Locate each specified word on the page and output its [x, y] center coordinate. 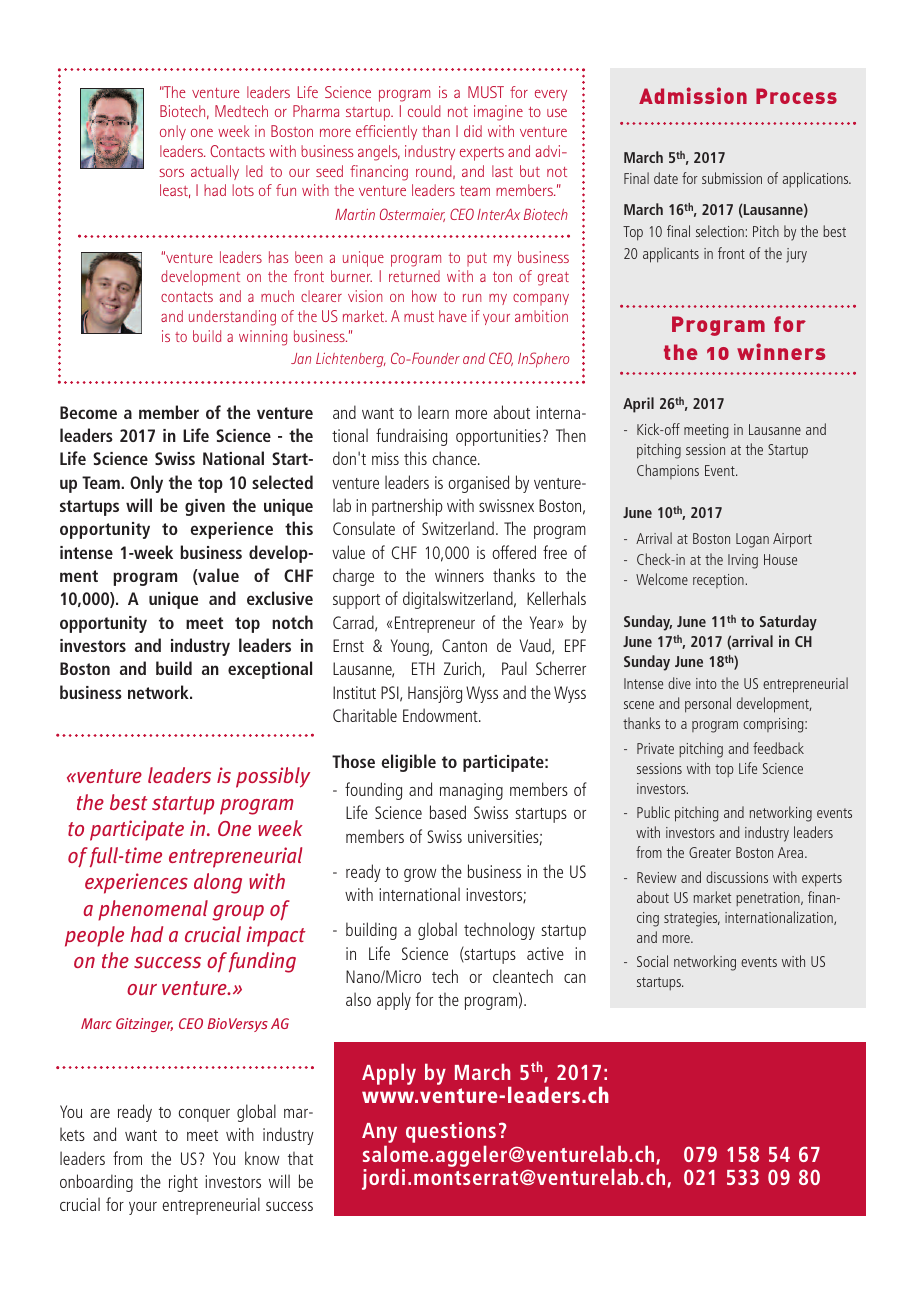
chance [455, 458]
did [473, 131]
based [448, 812]
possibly [273, 777]
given [205, 507]
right [183, 1183]
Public [653, 812]
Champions [668, 471]
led [254, 171]
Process [796, 96]
